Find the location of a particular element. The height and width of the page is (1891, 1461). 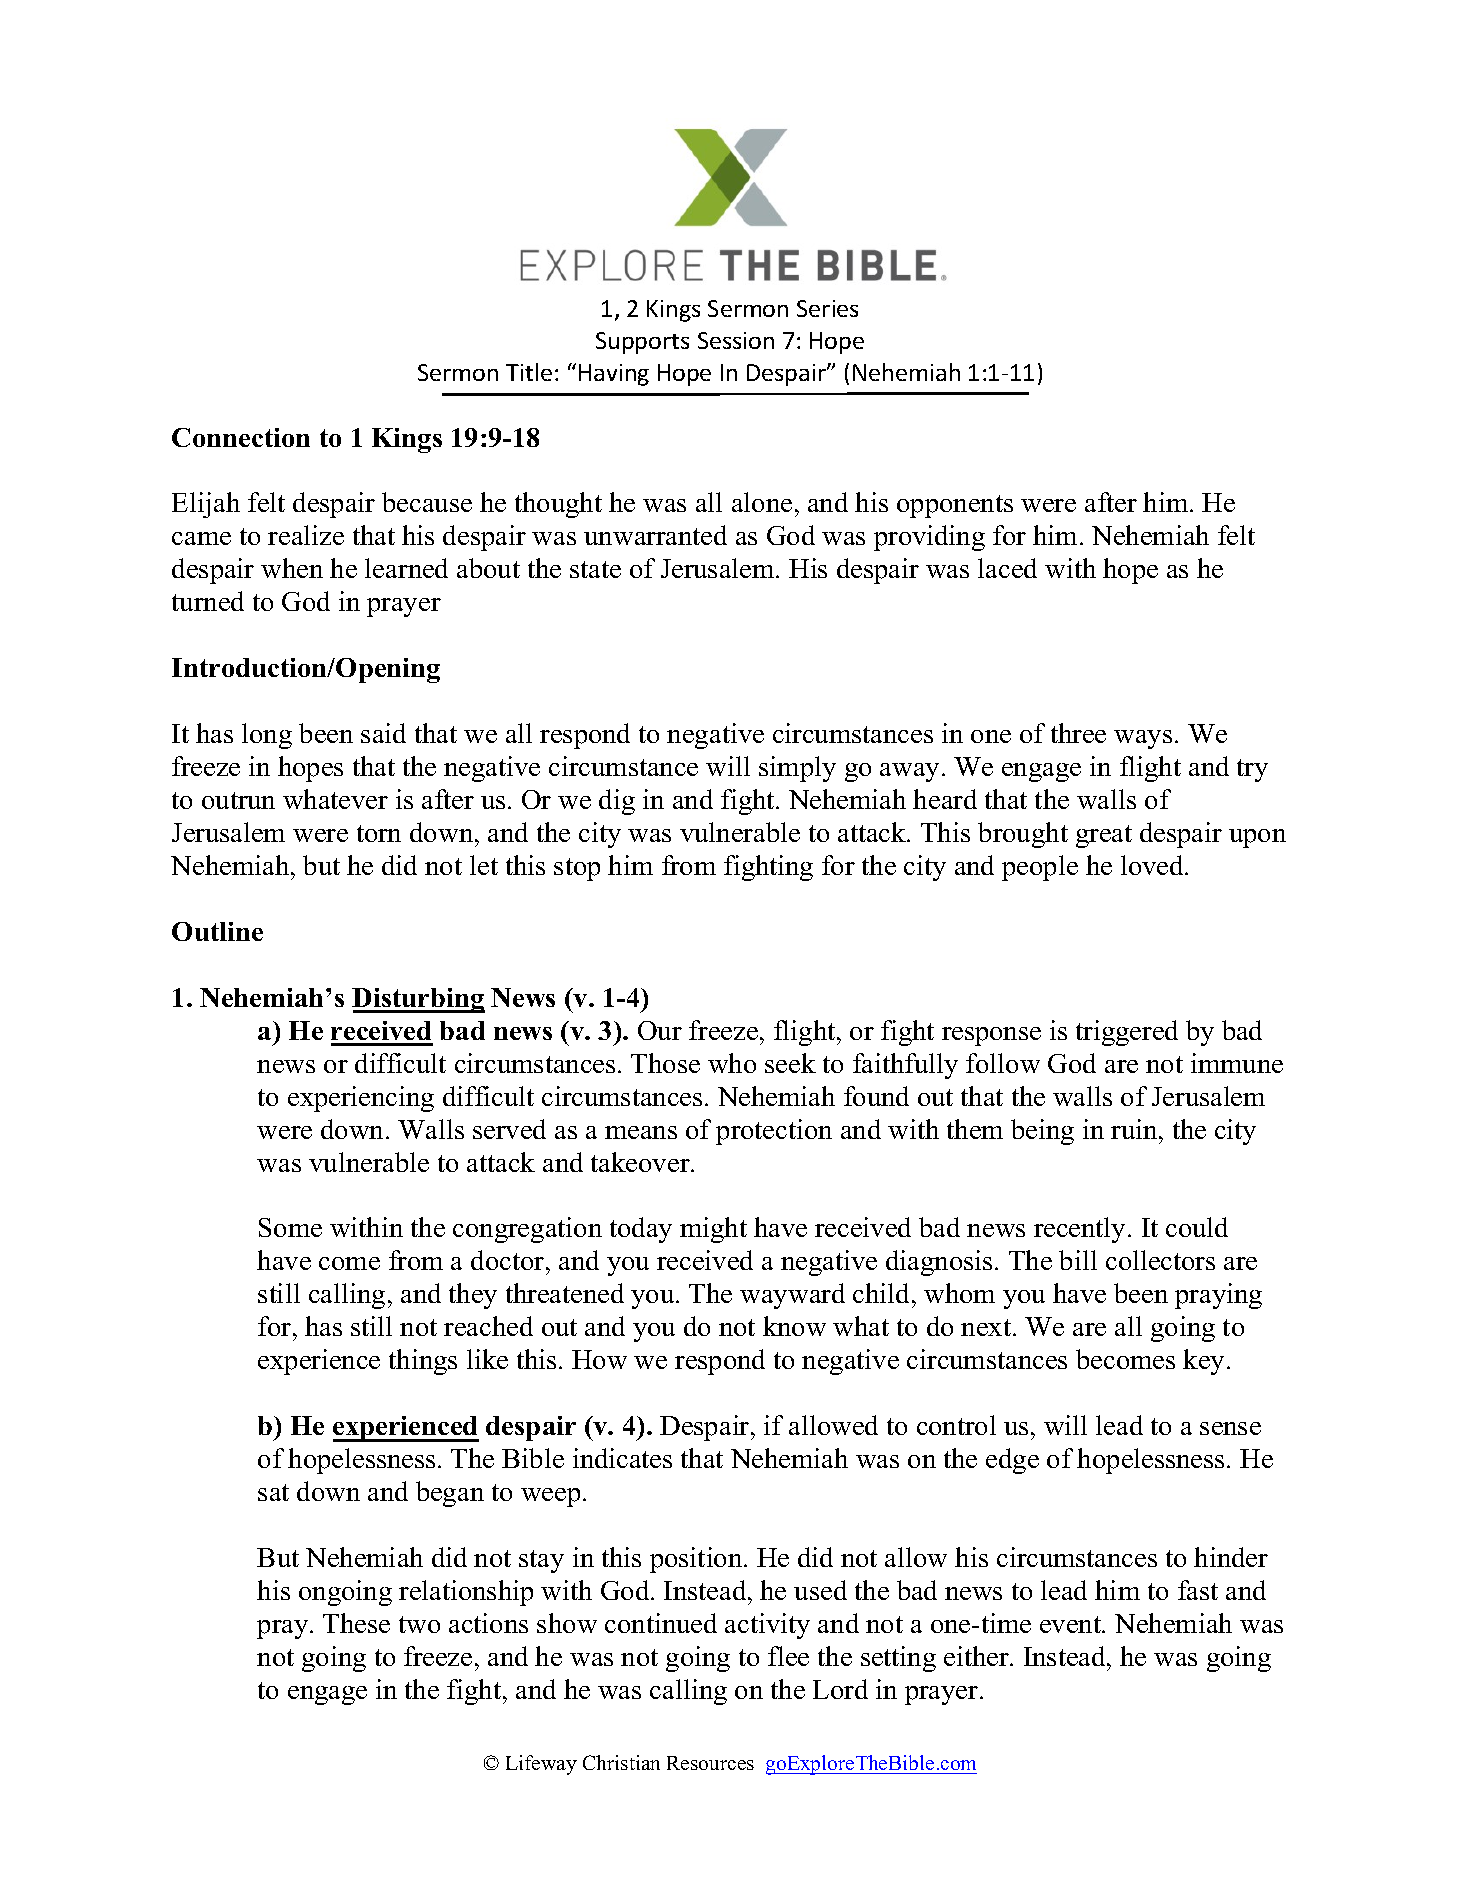

These is located at coordinates (356, 1623).
